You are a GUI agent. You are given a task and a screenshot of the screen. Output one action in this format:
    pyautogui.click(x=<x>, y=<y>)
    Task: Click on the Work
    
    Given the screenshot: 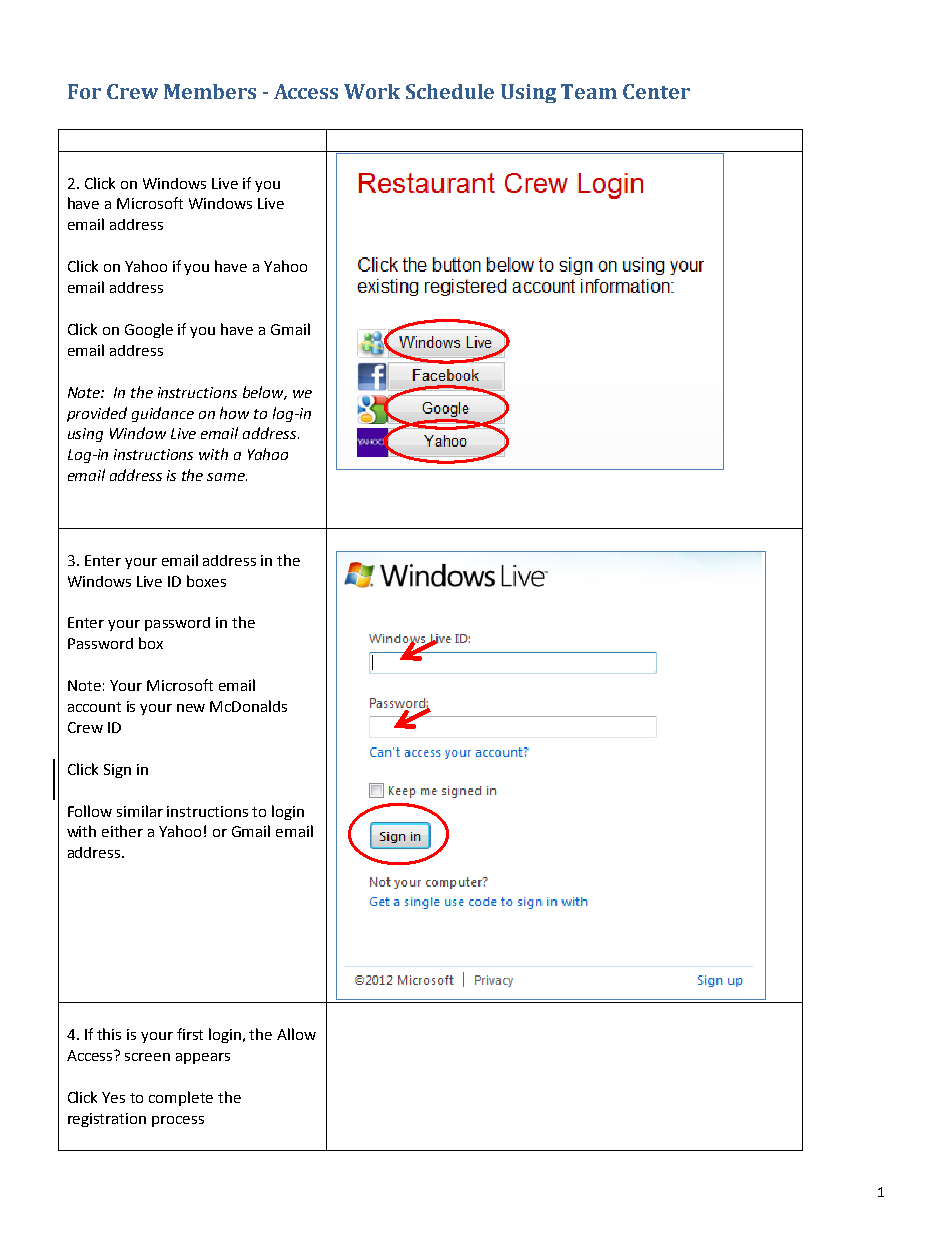 What is the action you would take?
    pyautogui.click(x=372, y=91)
